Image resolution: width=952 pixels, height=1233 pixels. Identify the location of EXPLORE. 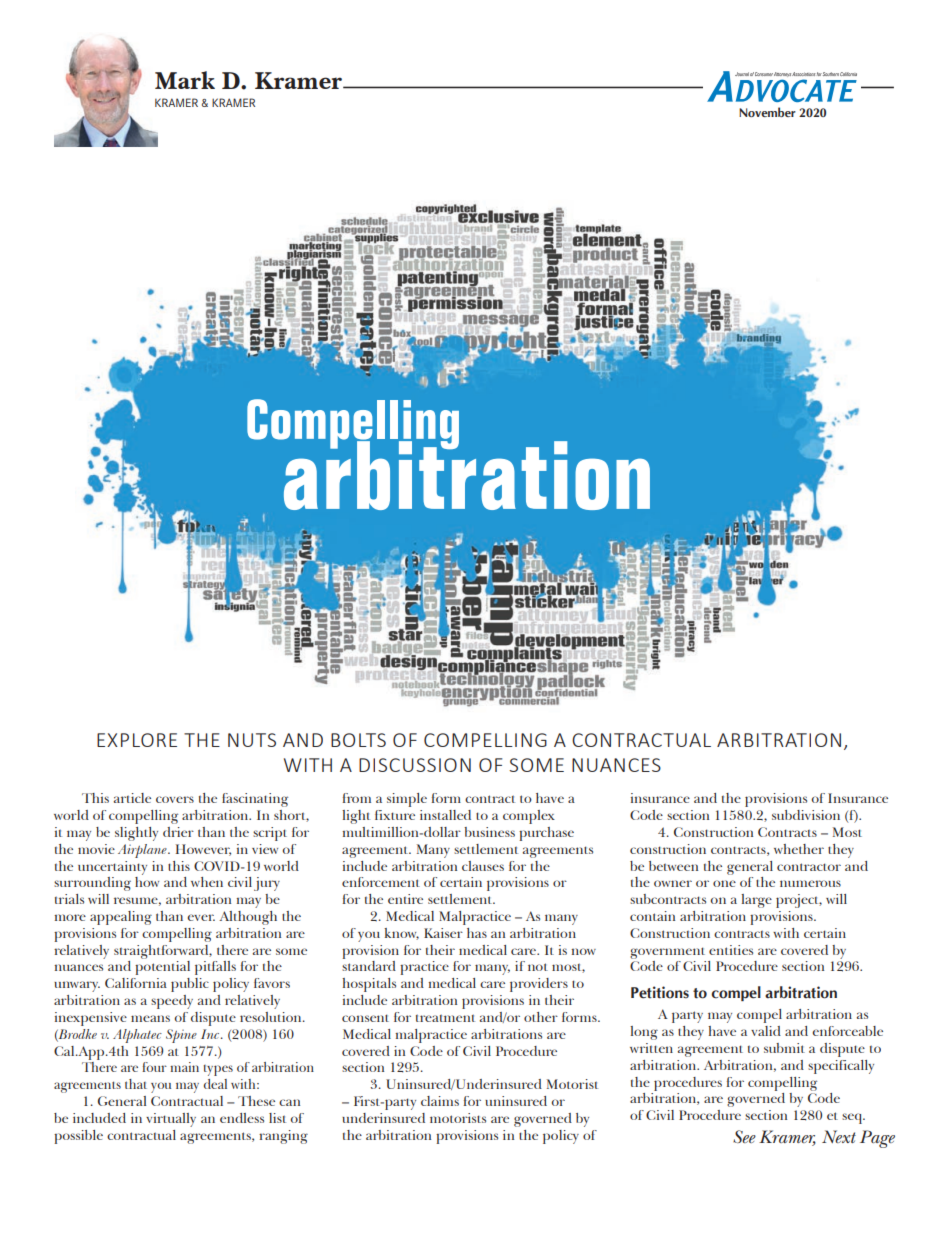
(137, 740).
